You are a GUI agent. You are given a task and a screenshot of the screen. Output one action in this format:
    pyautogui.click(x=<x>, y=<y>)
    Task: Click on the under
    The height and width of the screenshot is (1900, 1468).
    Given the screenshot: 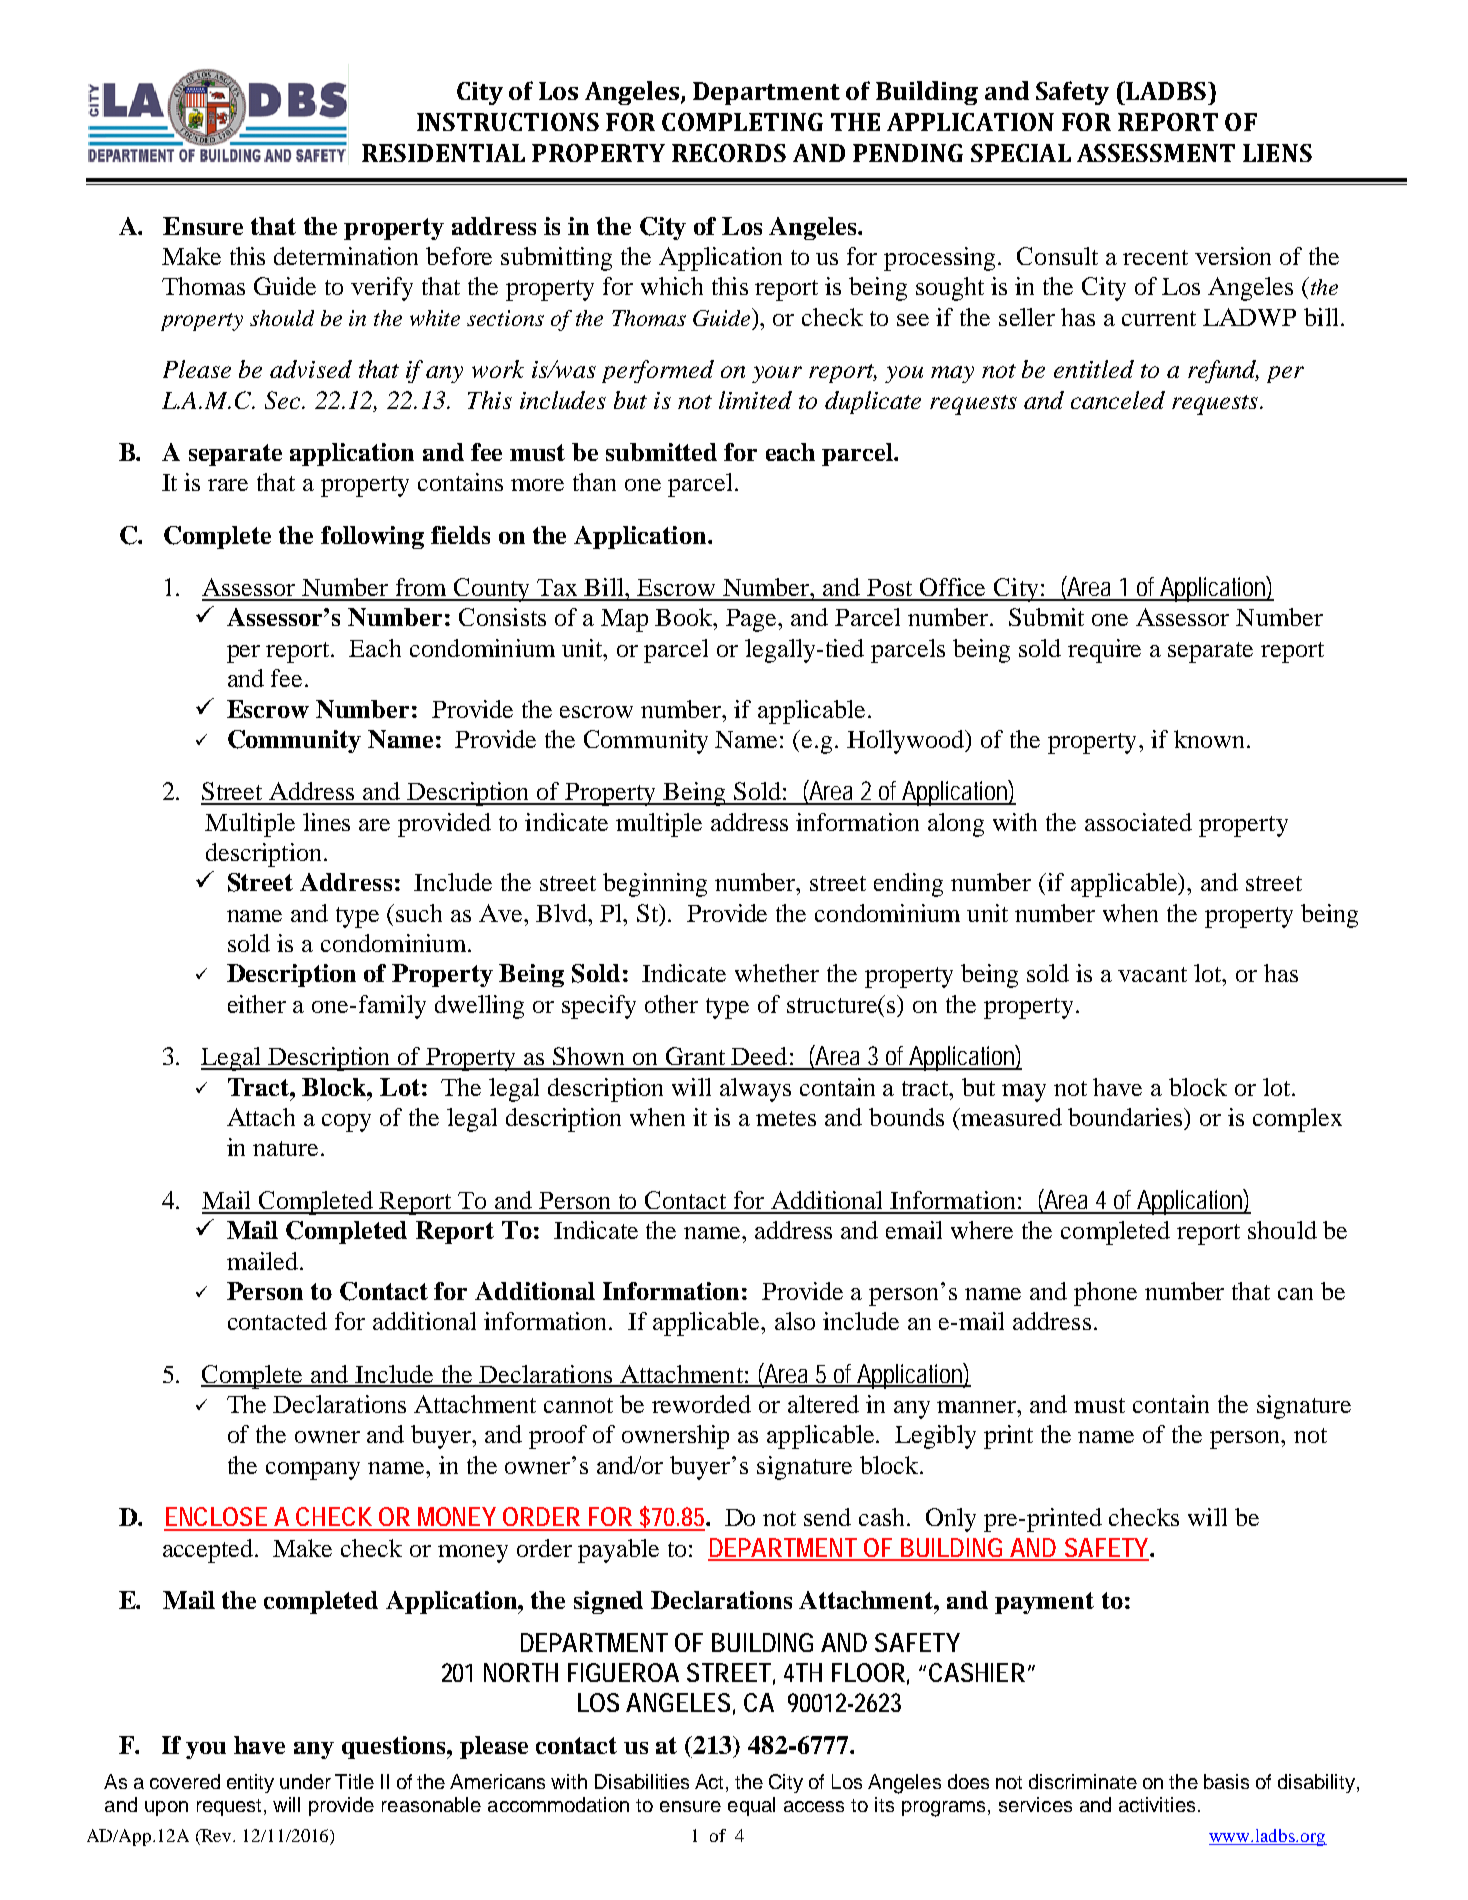 What is the action you would take?
    pyautogui.click(x=305, y=1781)
